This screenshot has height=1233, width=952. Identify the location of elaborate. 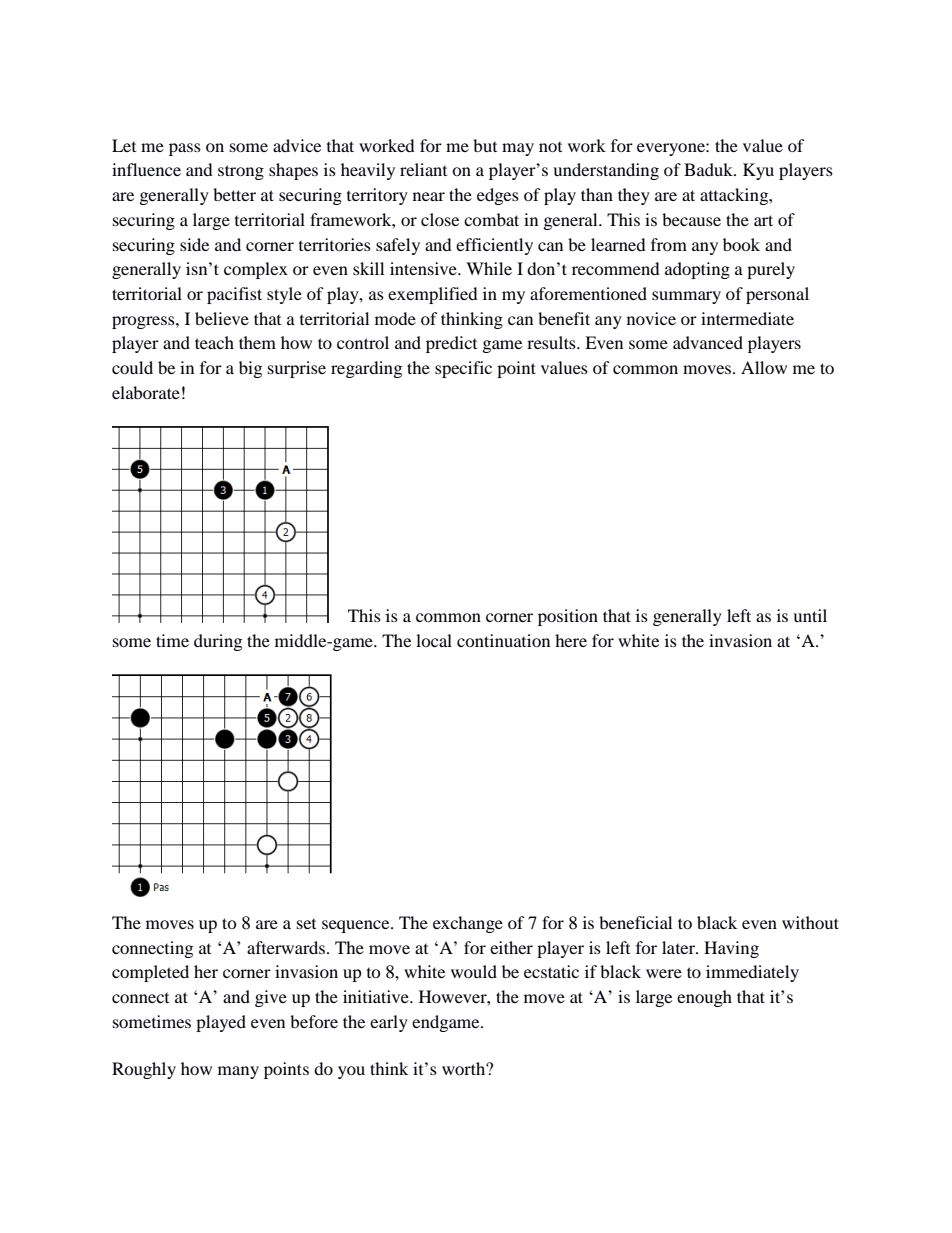
(146, 392).
